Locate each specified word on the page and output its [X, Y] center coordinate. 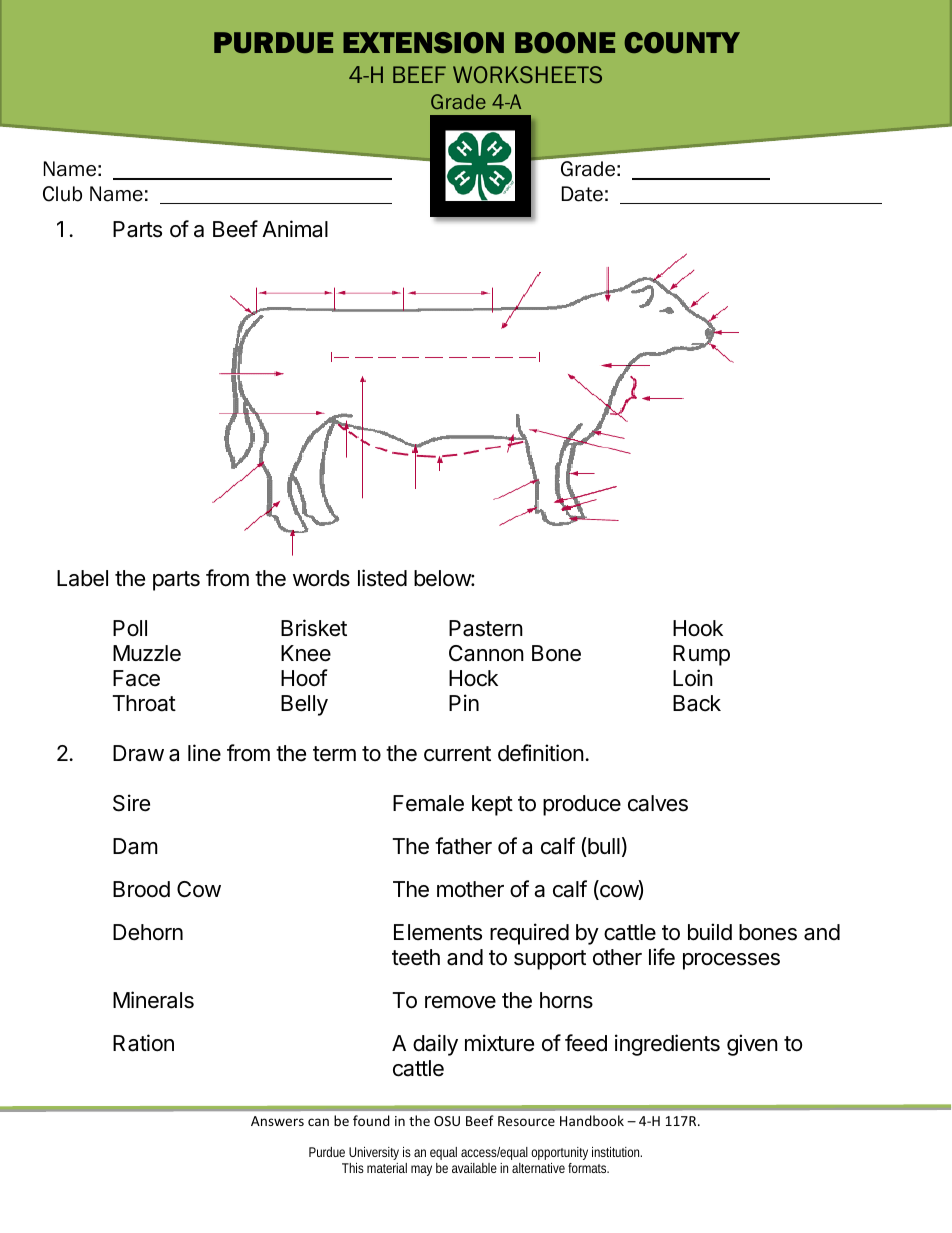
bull [603, 847]
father [463, 846]
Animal [295, 229]
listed [382, 578]
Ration [143, 1043]
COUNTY [682, 42]
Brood [141, 889]
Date [582, 194]
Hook [698, 628]
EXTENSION [423, 42]
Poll [130, 628]
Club [62, 194]
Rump [701, 655]
